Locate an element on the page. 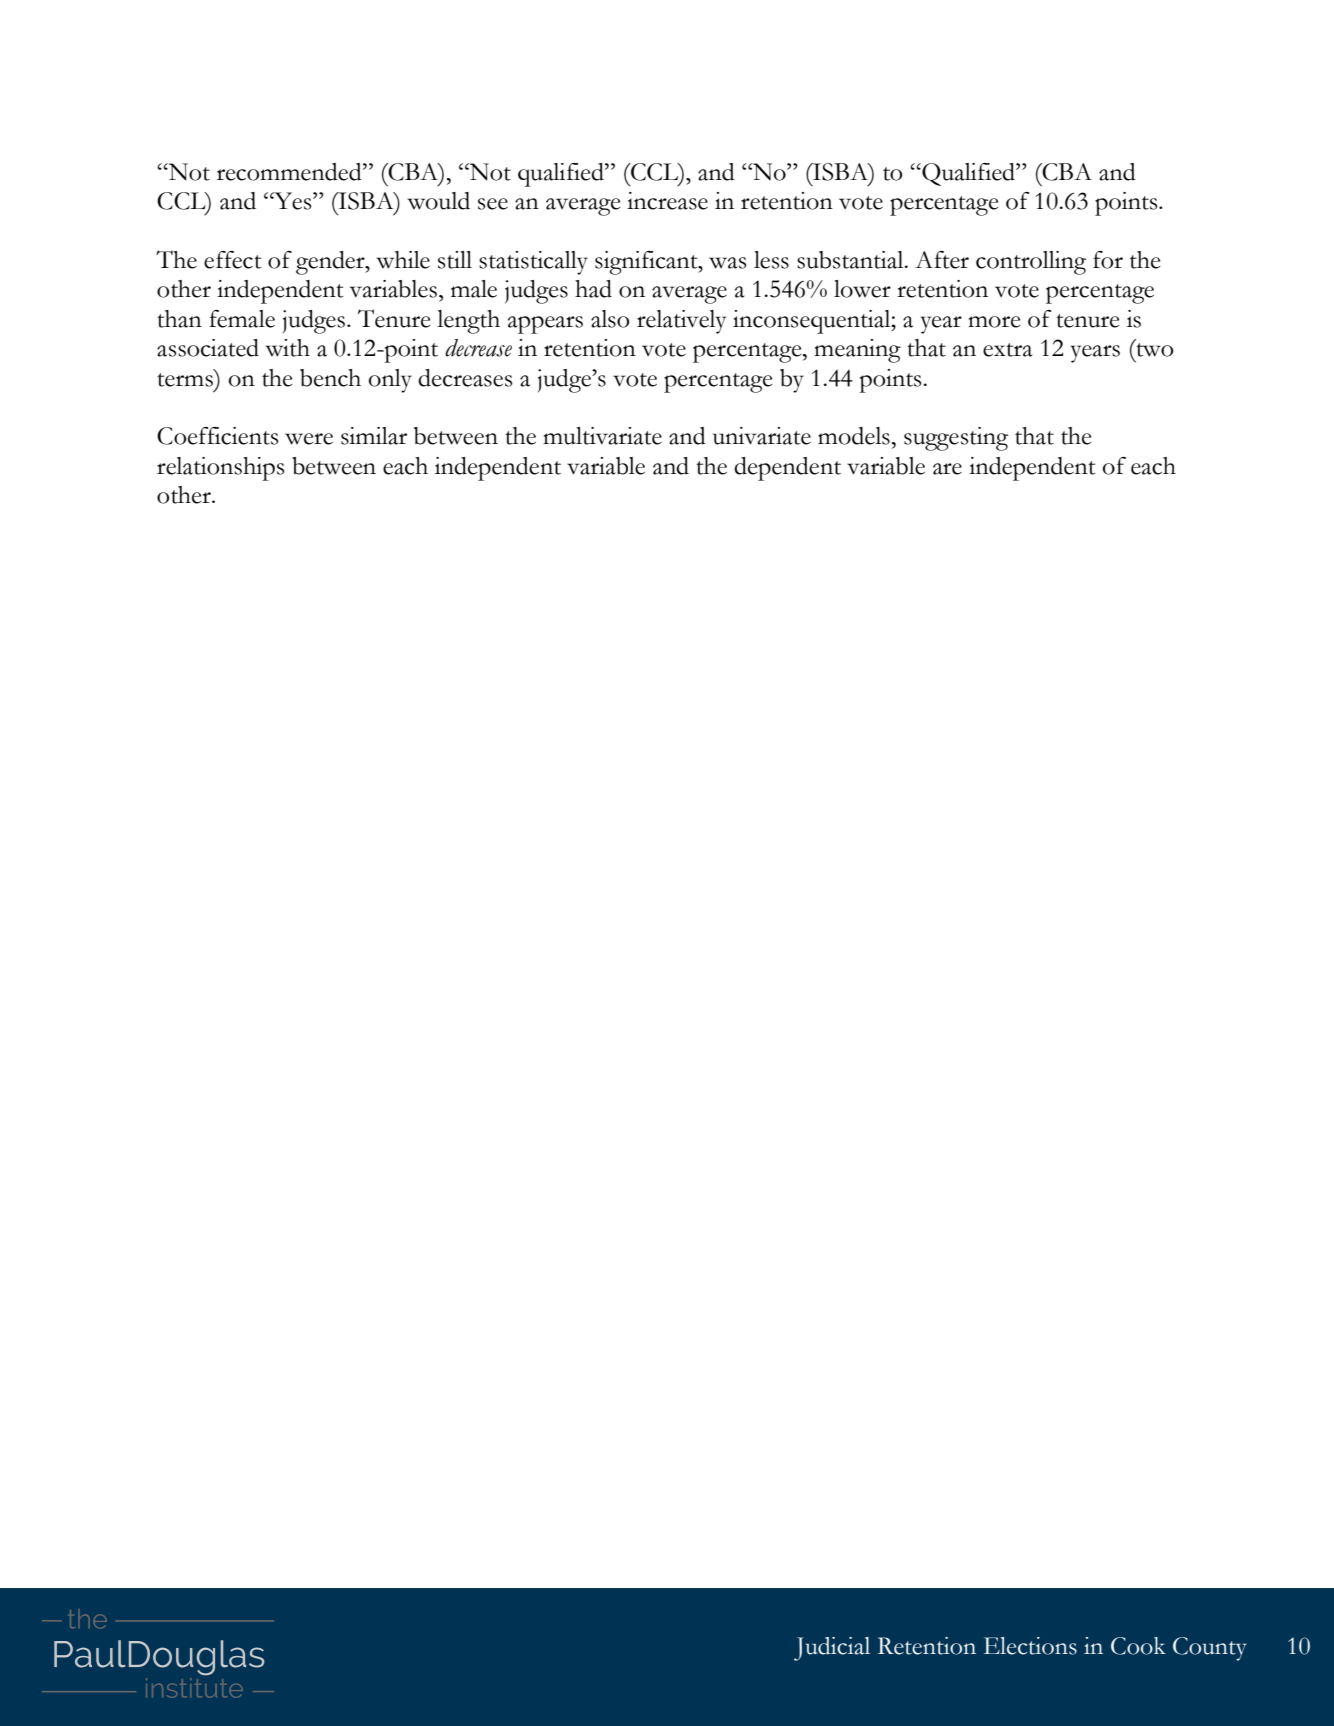  was is located at coordinates (727, 263).
